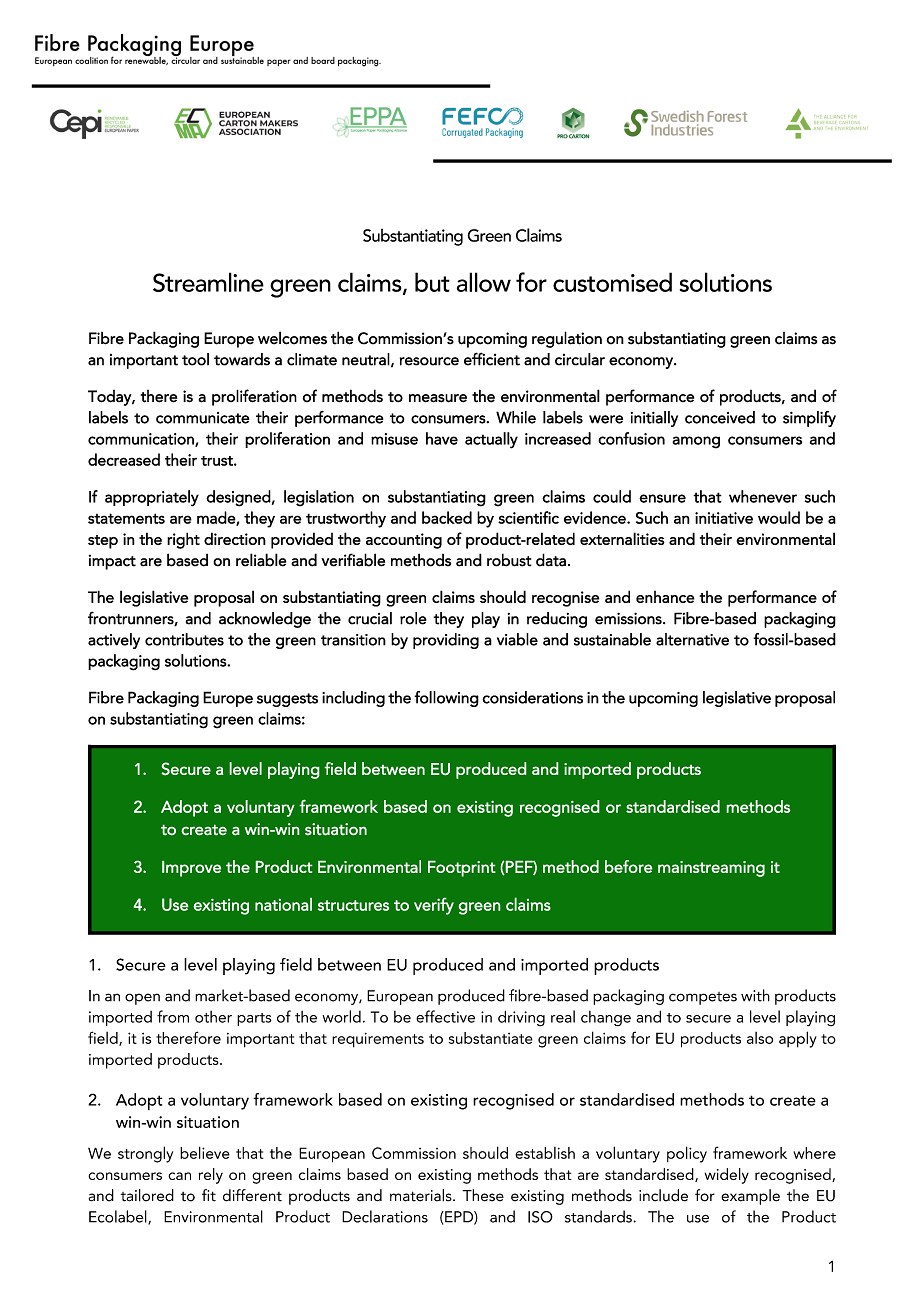  What do you see at coordinates (727, 1176) in the image?
I see `widely` at bounding box center [727, 1176].
